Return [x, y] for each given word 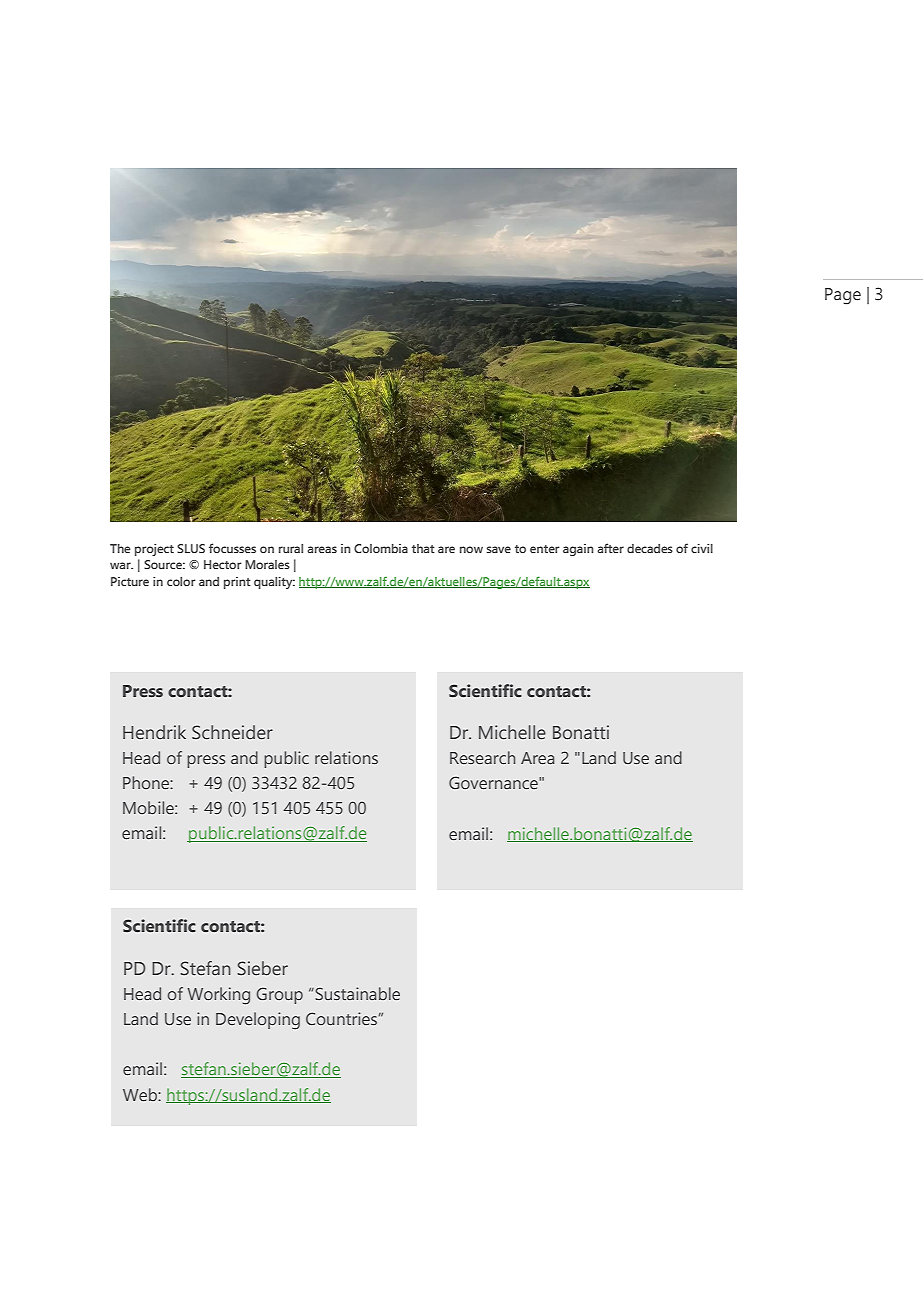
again [578, 550]
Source [164, 564]
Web [141, 1094]
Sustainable [356, 993]
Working [218, 996]
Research [482, 757]
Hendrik [154, 732]
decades [650, 548]
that [423, 548]
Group [280, 995]
